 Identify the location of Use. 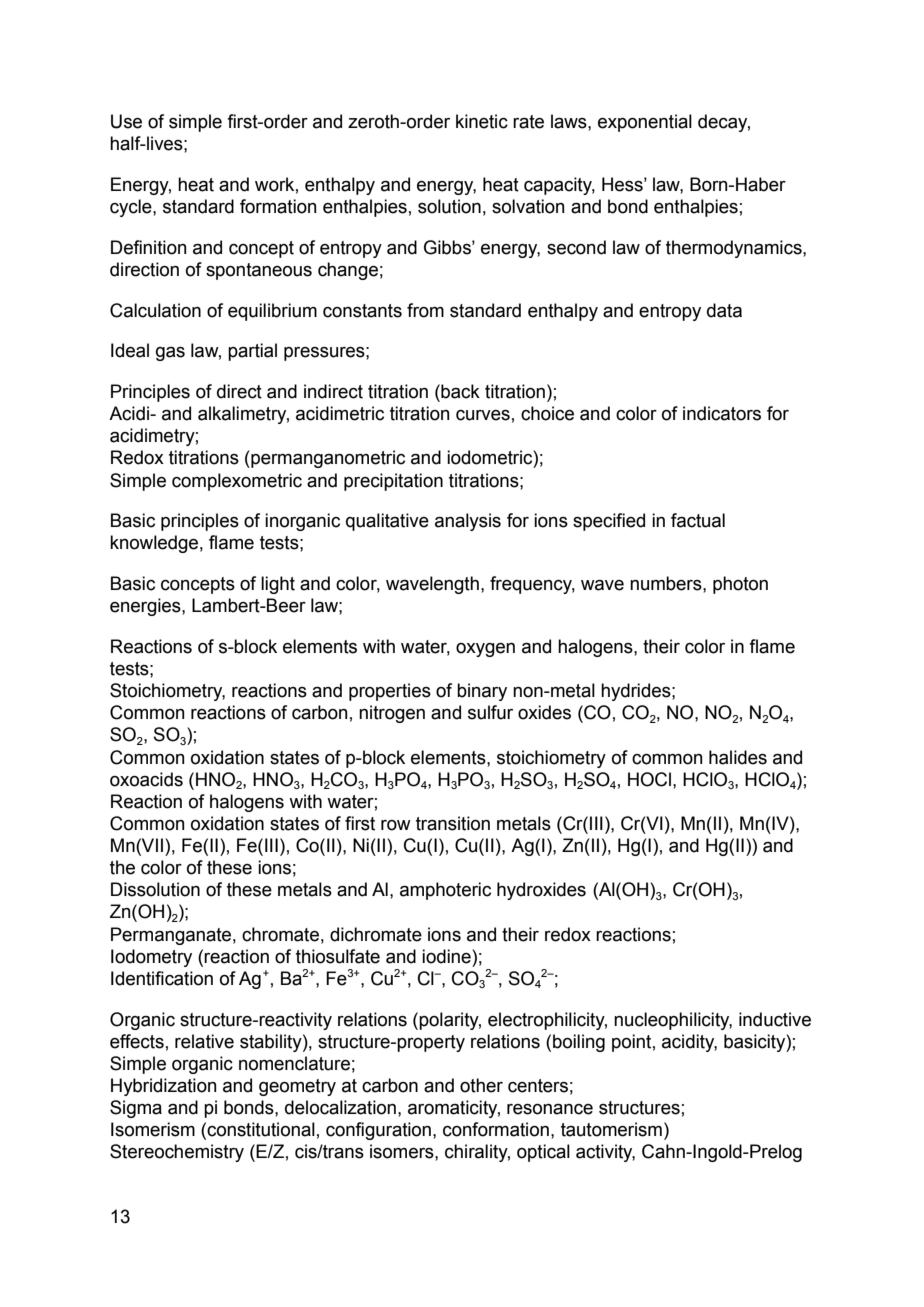
(126, 121).
